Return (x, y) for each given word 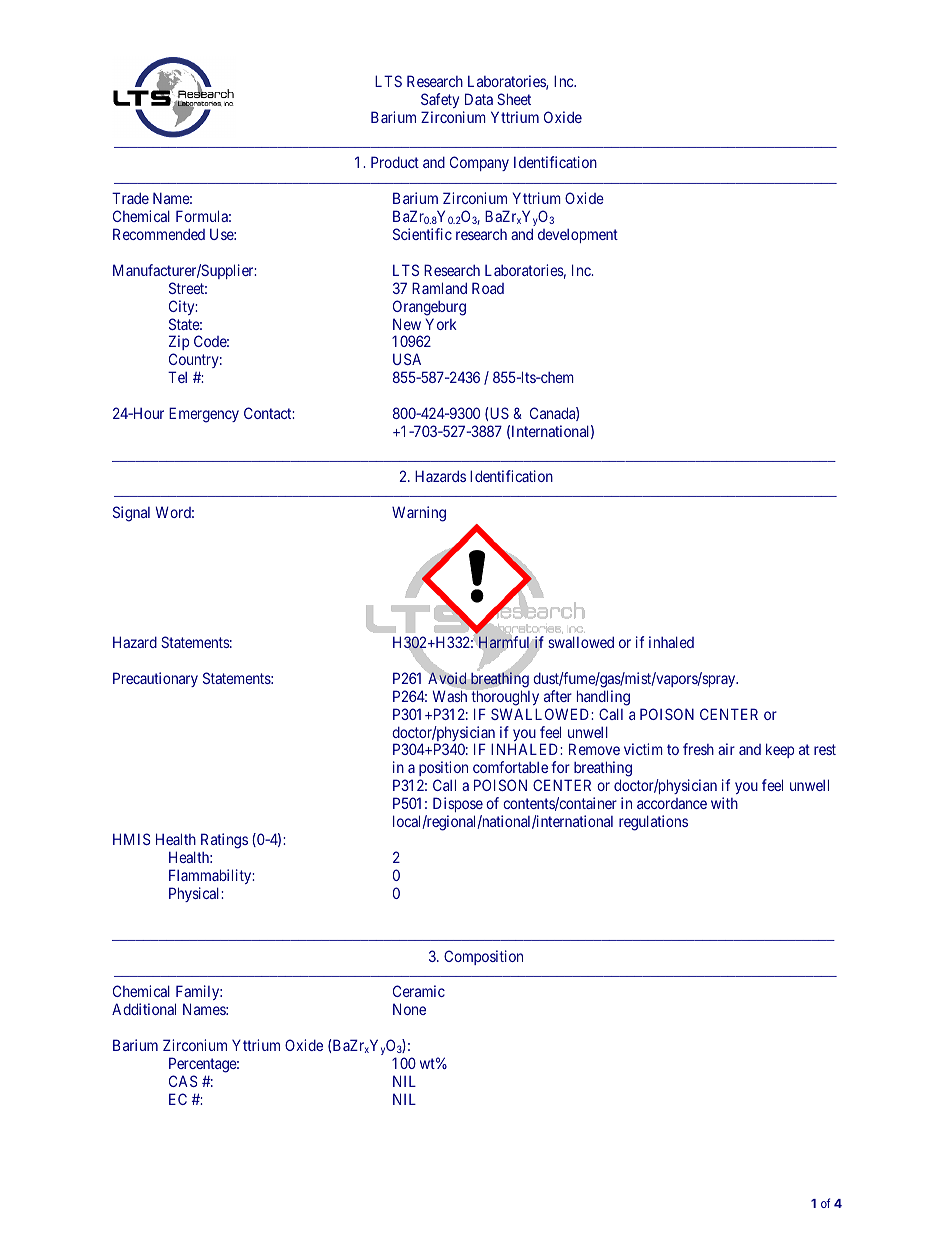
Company (479, 163)
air (726, 749)
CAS (183, 1081)
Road (488, 288)
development (578, 236)
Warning (419, 514)
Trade (130, 198)
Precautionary (155, 679)
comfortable (510, 767)
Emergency (204, 415)
